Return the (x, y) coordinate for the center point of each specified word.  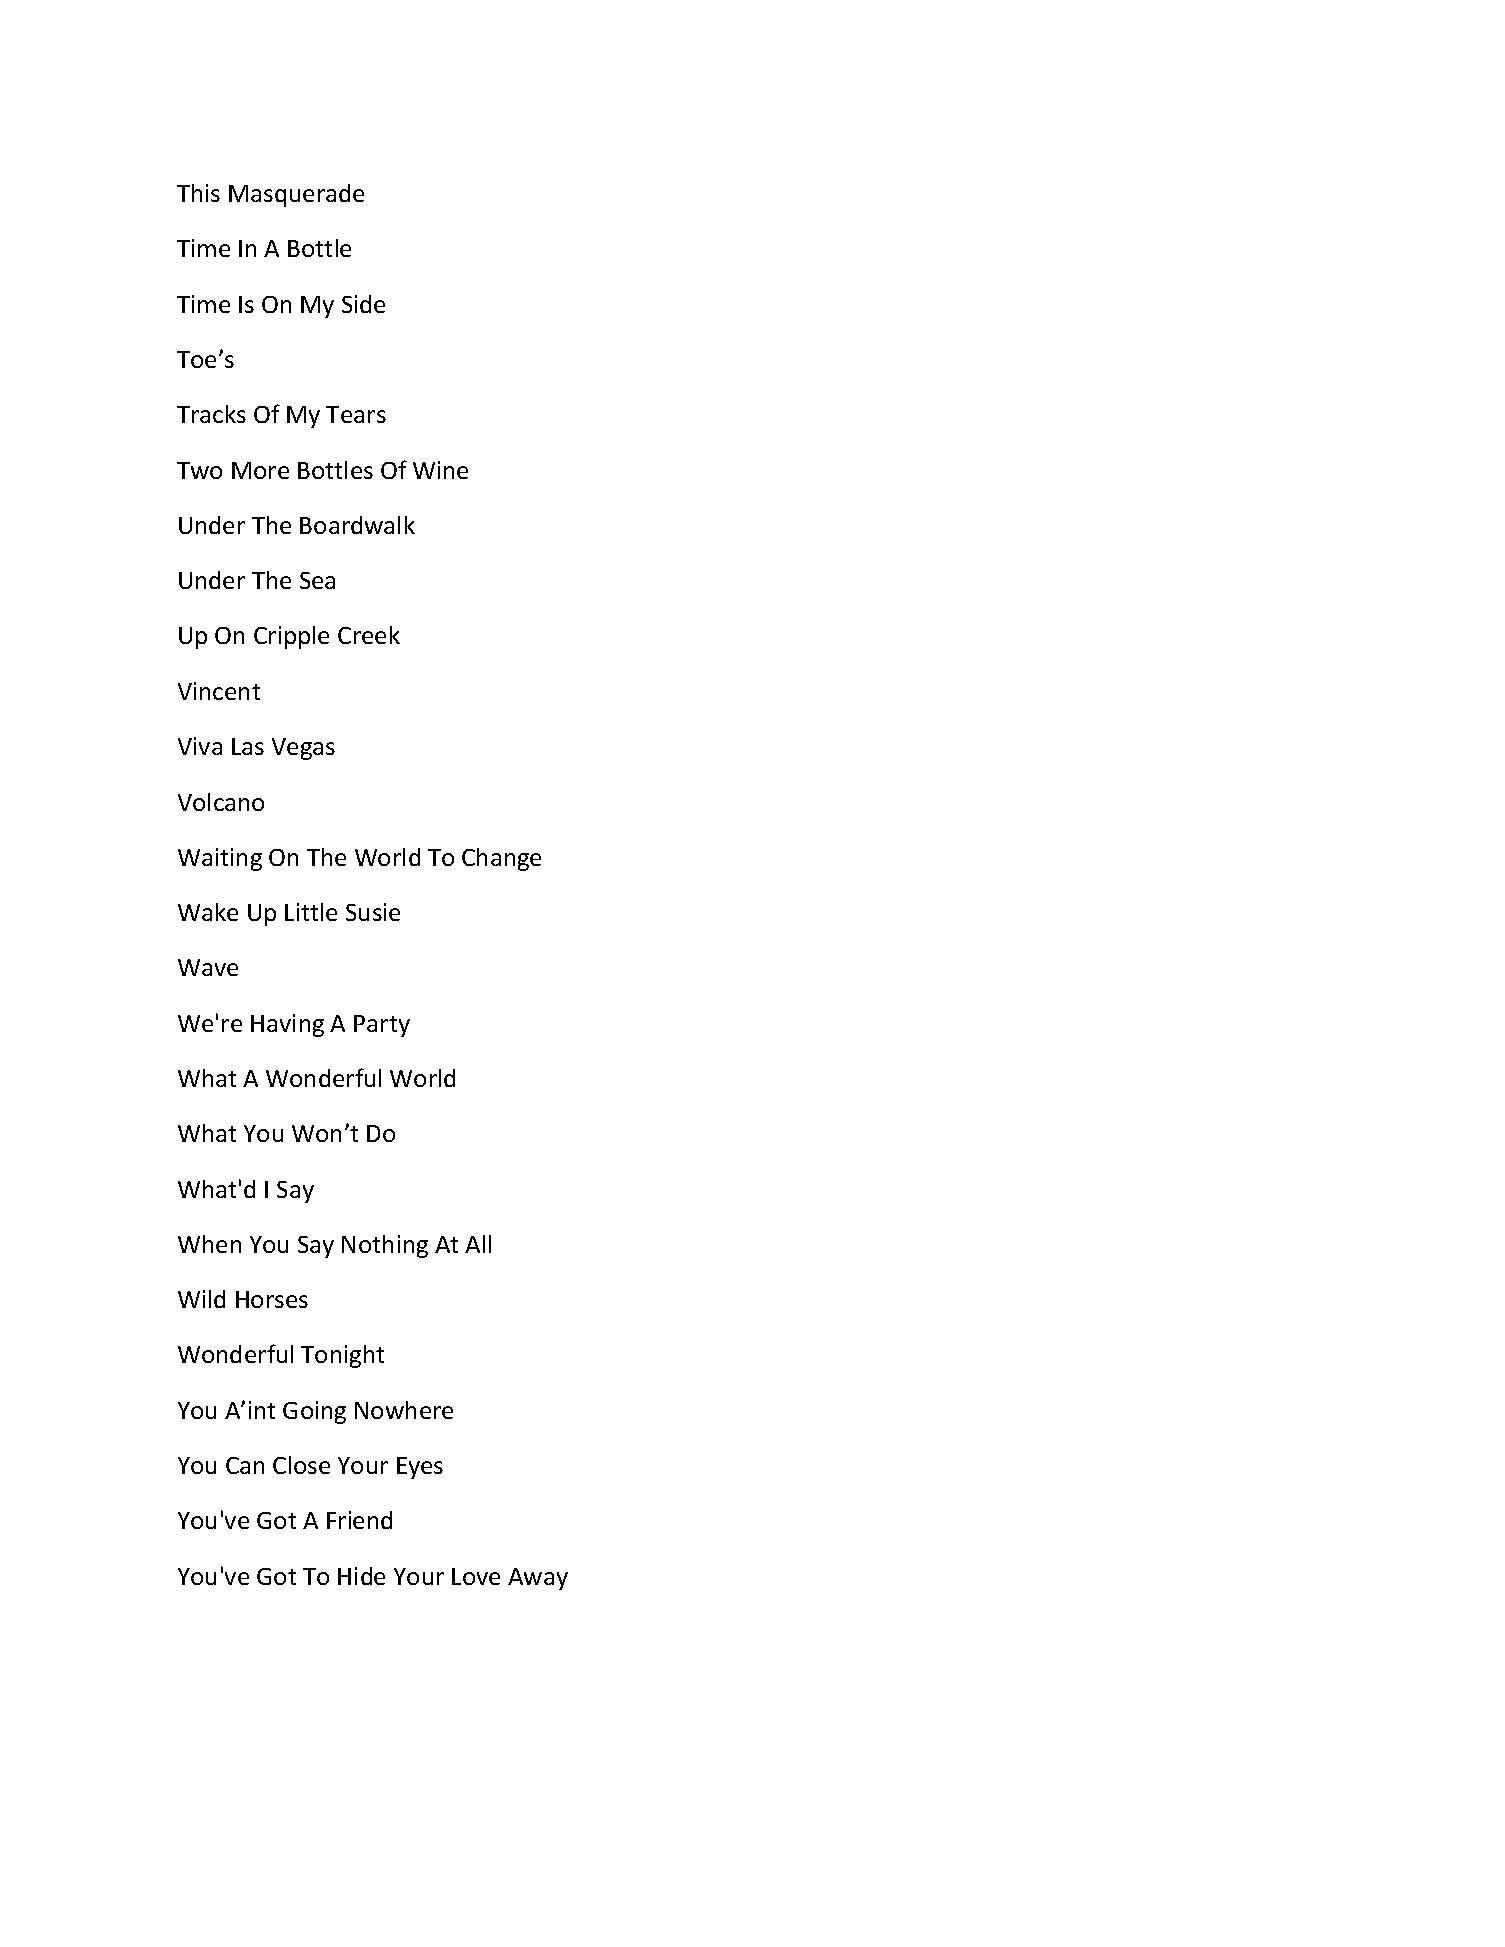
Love (476, 1576)
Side (363, 304)
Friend (359, 1520)
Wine (440, 470)
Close (301, 1465)
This (198, 193)
